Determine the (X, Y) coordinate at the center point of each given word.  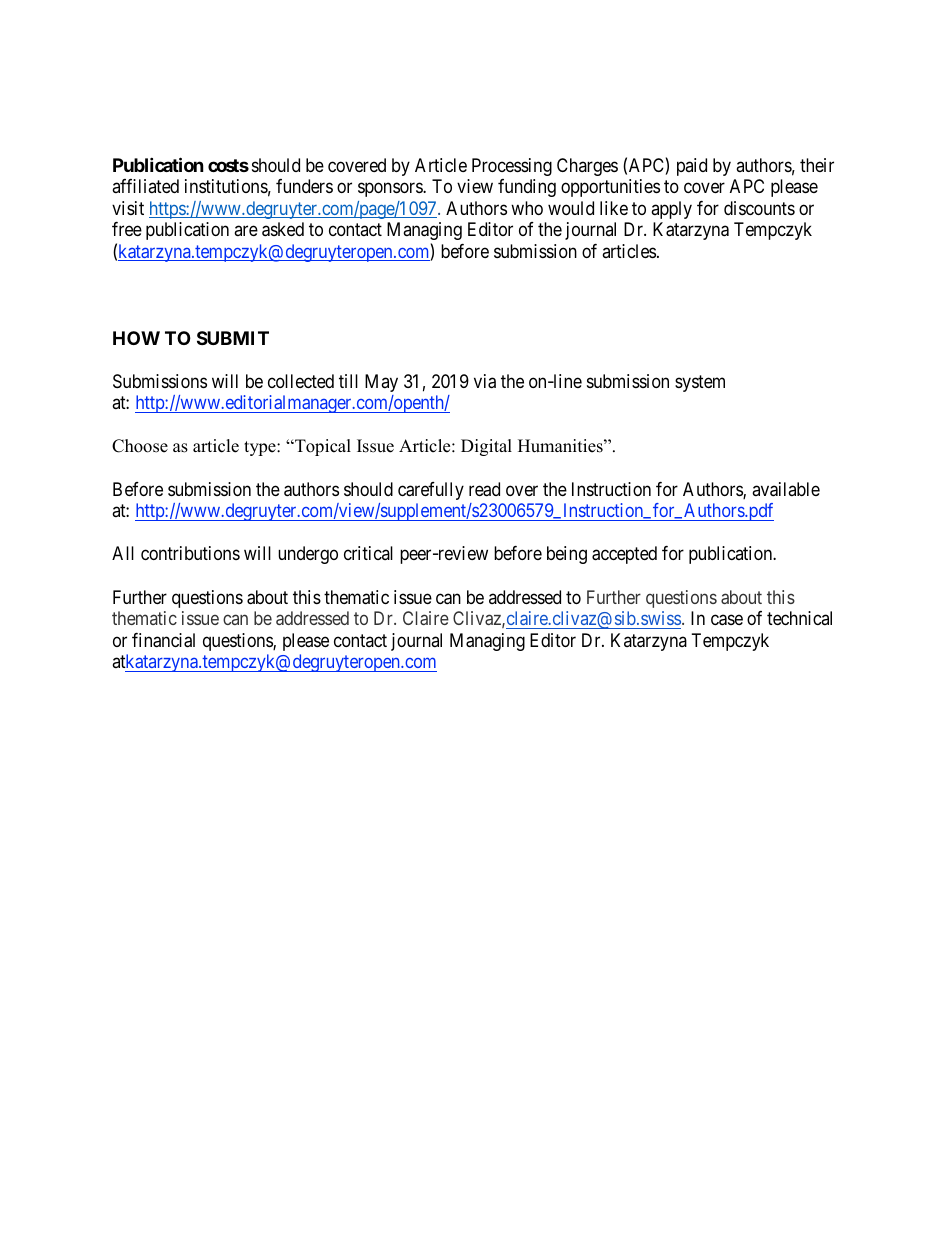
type (261, 448)
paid (692, 167)
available (786, 489)
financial (163, 640)
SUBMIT (233, 338)
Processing (512, 167)
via (485, 381)
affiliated (145, 186)
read (484, 489)
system (700, 383)
